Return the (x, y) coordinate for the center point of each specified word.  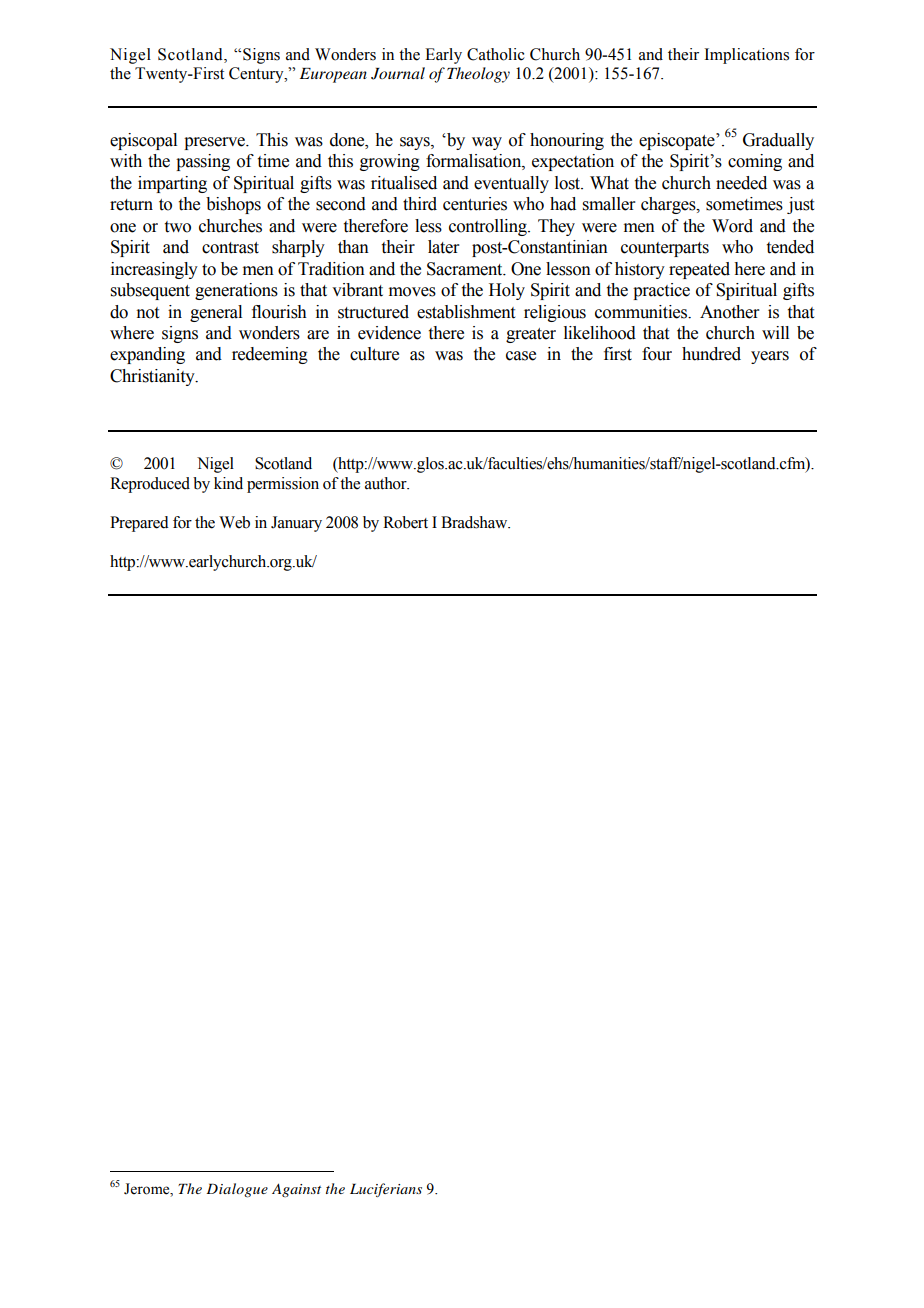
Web (234, 522)
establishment (466, 312)
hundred (711, 354)
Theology (478, 75)
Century (257, 75)
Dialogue (237, 1190)
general (216, 313)
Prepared (139, 524)
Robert (405, 522)
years (770, 357)
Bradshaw (475, 522)
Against (296, 1190)
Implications (746, 56)
